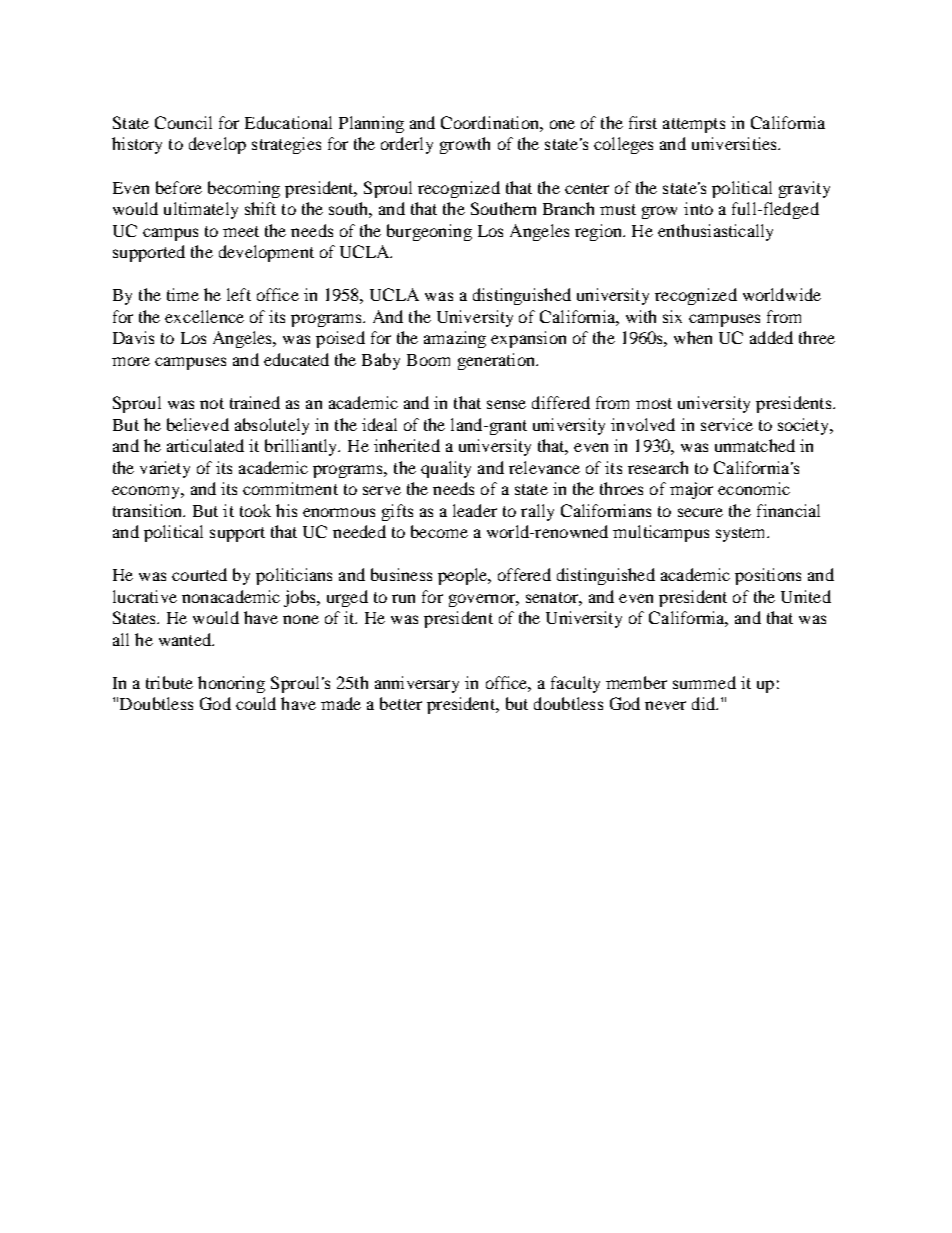  I want to click on anniversary, so click(417, 684).
